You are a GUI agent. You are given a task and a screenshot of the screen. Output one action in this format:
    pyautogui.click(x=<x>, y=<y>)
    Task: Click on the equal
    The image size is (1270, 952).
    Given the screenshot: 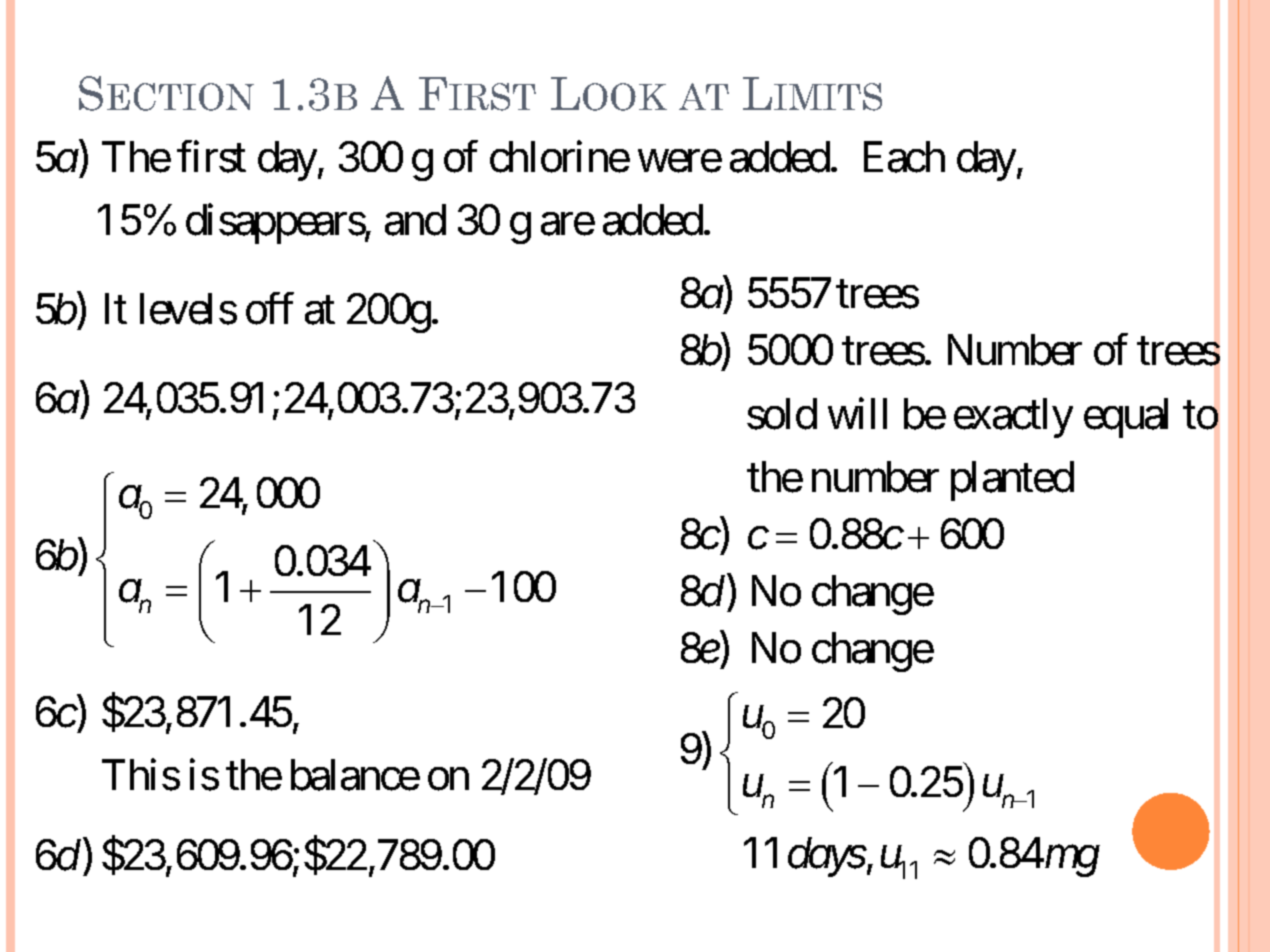 What is the action you would take?
    pyautogui.click(x=1126, y=418)
